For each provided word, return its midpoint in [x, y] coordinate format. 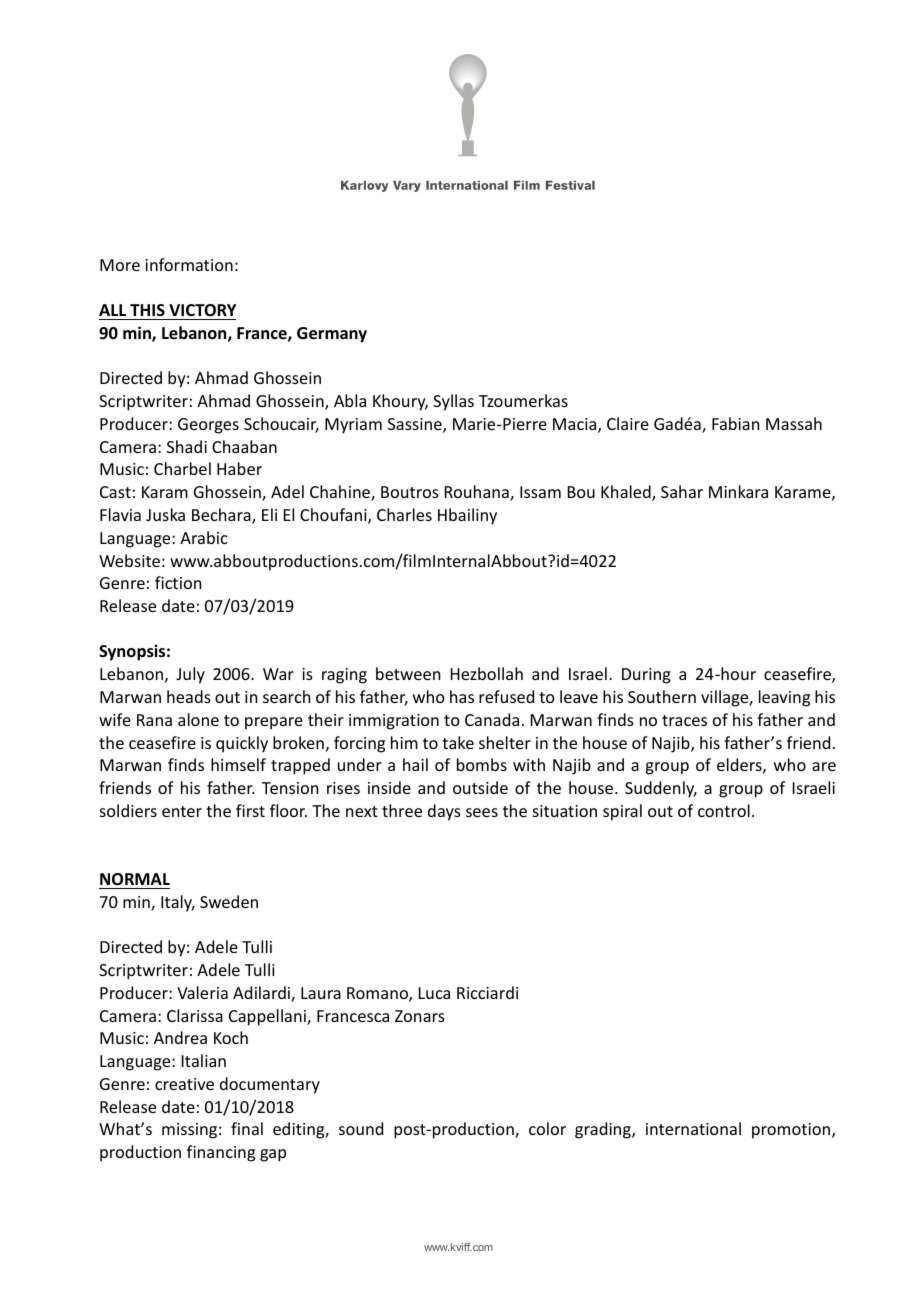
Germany [332, 335]
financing [221, 1153]
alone [198, 719]
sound [361, 1128]
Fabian [735, 423]
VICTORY [202, 310]
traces [684, 720]
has [462, 696]
